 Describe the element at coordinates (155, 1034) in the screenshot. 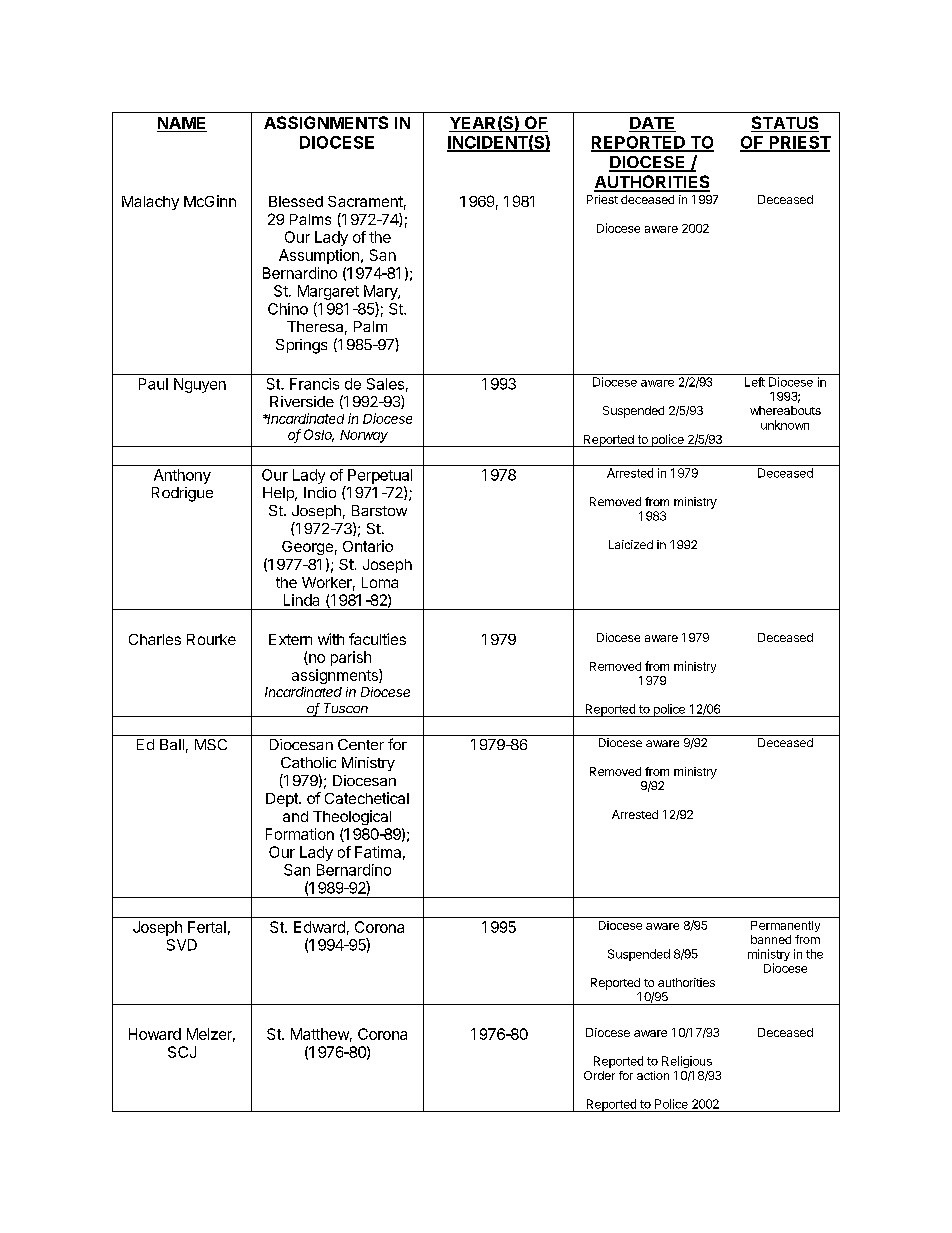

I see `Howard` at that location.
